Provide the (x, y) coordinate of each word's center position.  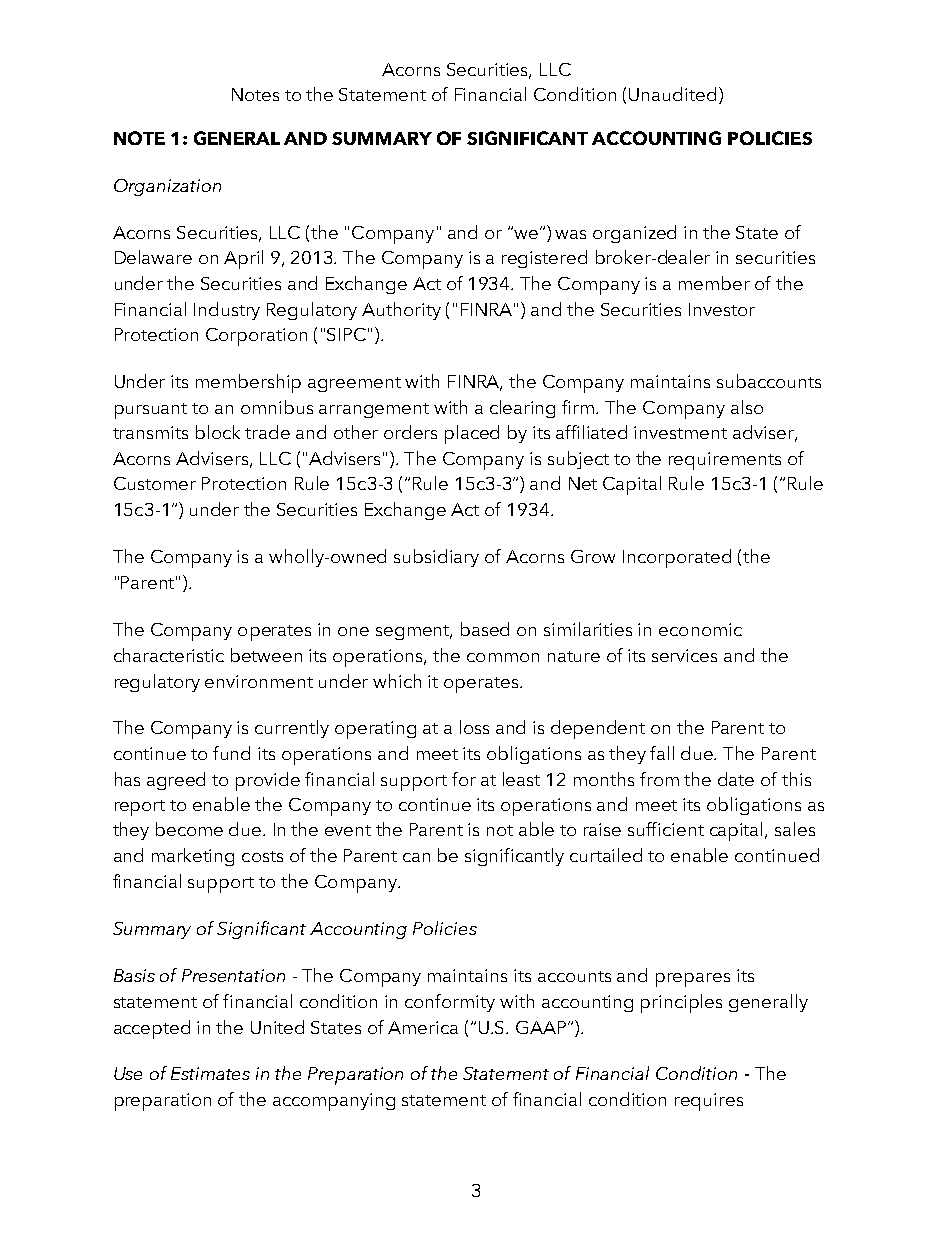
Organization (167, 187)
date (736, 779)
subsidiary (436, 558)
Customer (155, 483)
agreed (176, 781)
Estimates (210, 1073)
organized (634, 234)
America (423, 1027)
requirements (725, 461)
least (521, 779)
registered (544, 259)
